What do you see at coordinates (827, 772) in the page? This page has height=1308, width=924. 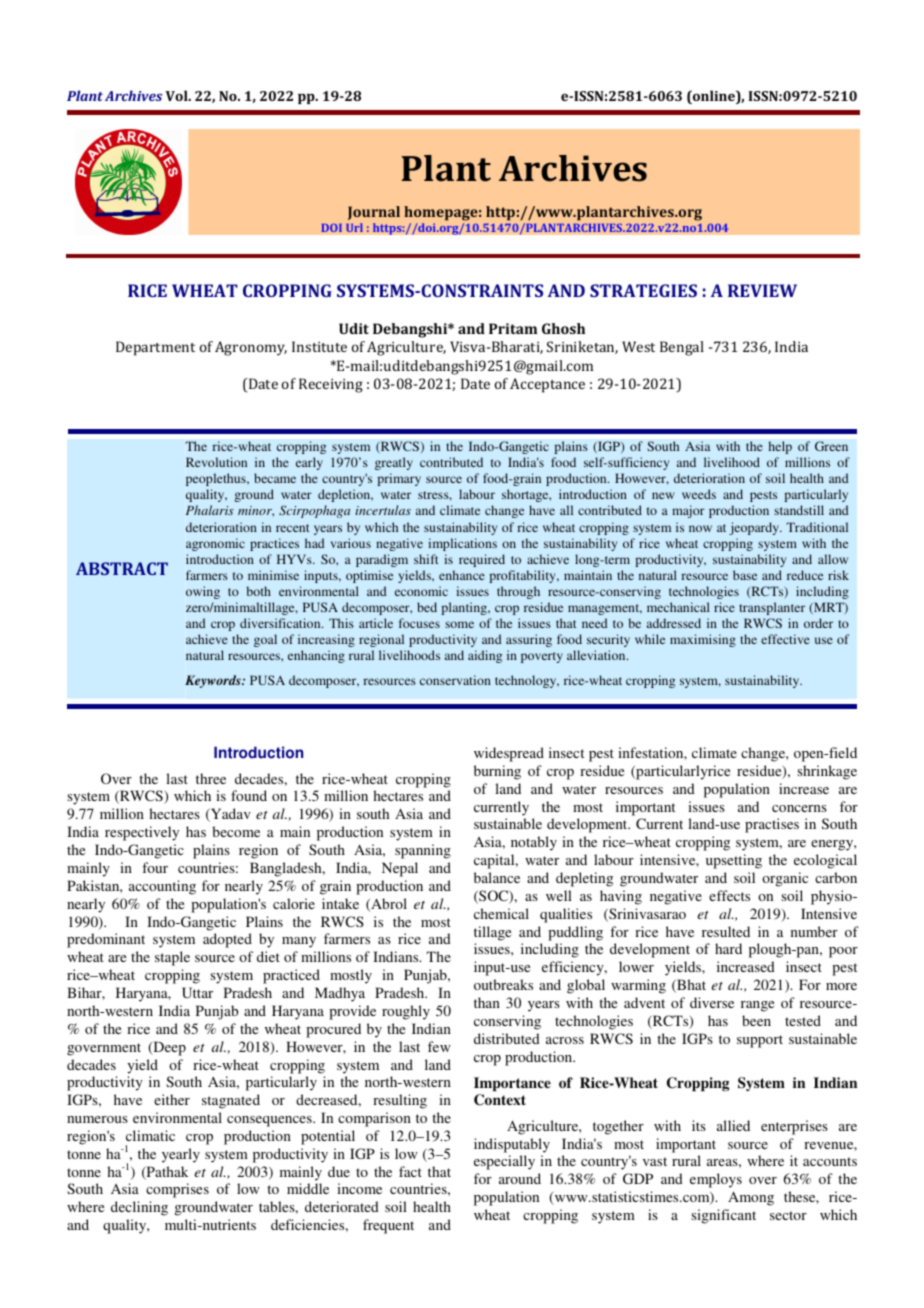 I see `shrinkage` at bounding box center [827, 772].
